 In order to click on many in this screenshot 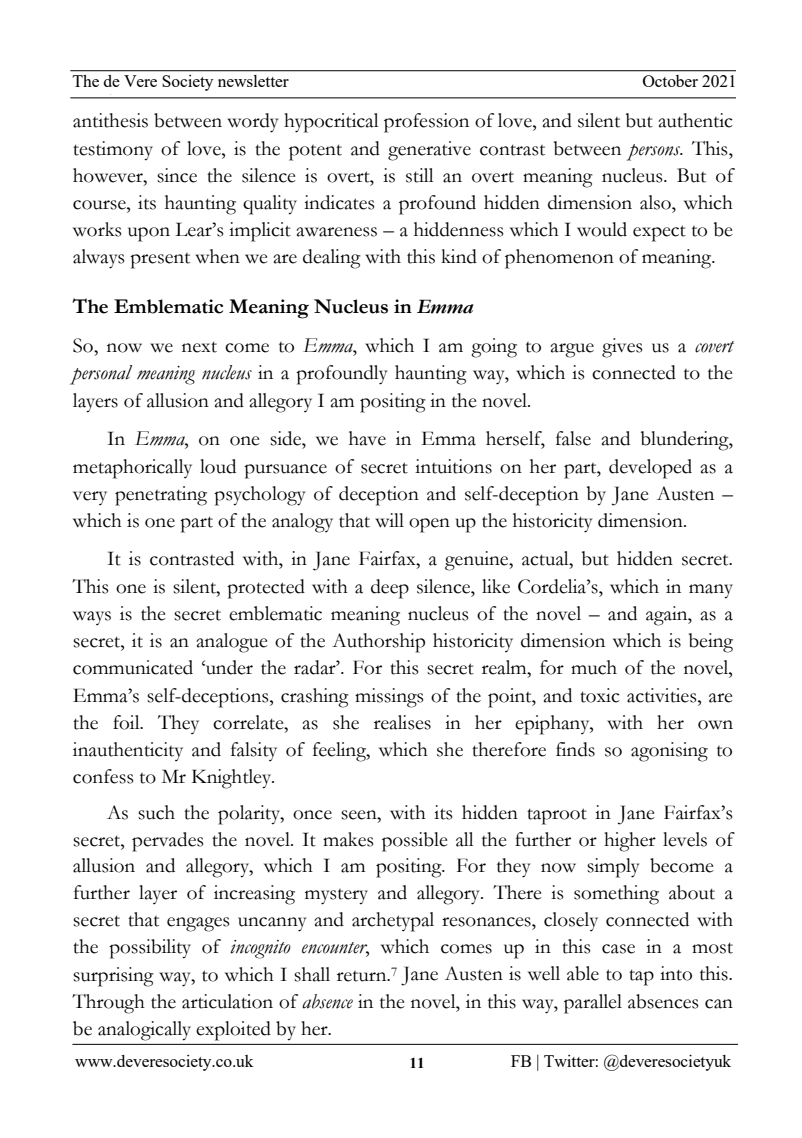, I will do `click(711, 591)`.
